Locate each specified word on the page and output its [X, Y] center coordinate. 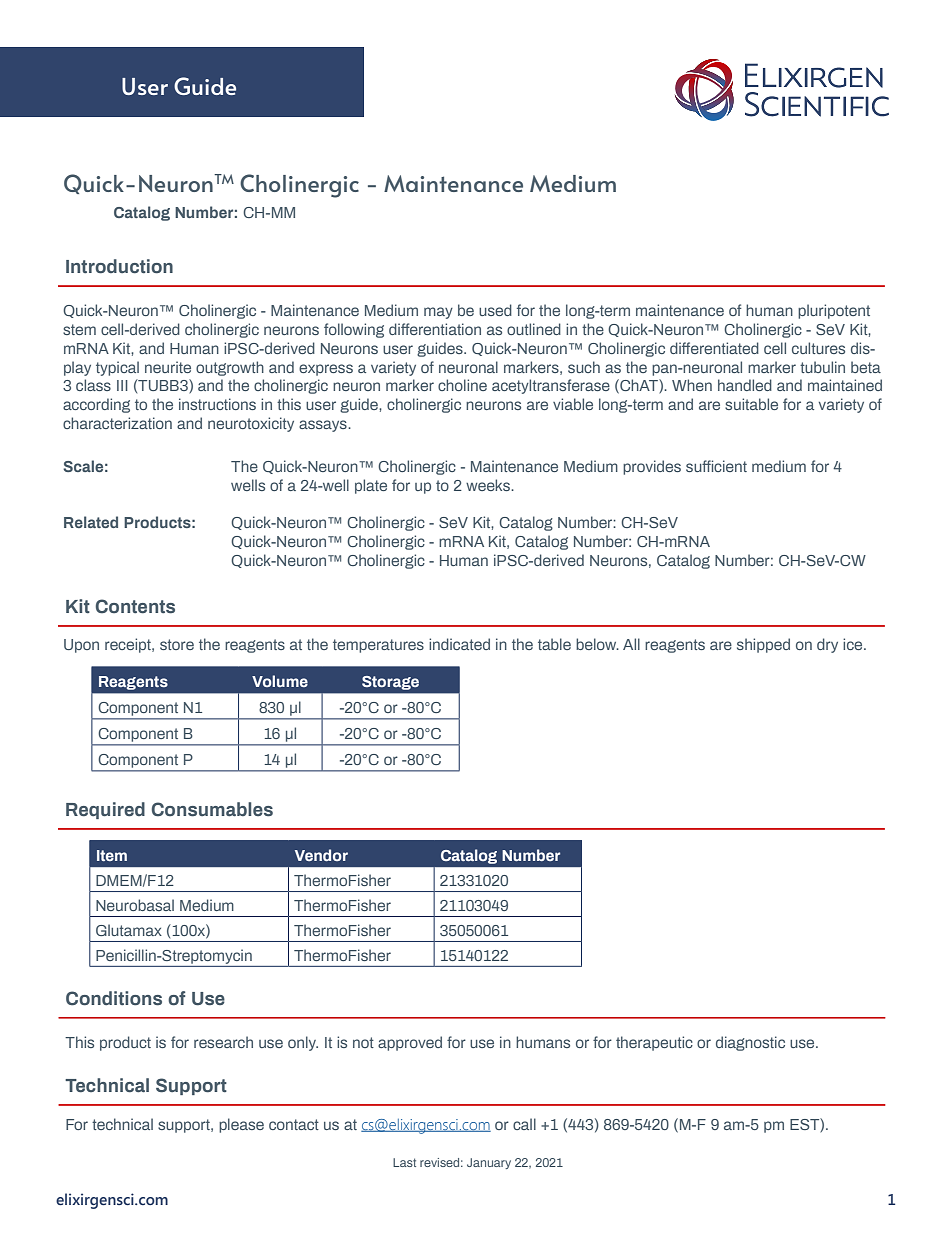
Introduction [119, 266]
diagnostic [750, 1043]
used [495, 310]
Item [112, 855]
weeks [489, 485]
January [489, 1163]
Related [91, 522]
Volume [280, 681]
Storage [390, 683]
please [241, 1125]
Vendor [321, 855]
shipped [763, 645]
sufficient [716, 466]
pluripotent [834, 311]
